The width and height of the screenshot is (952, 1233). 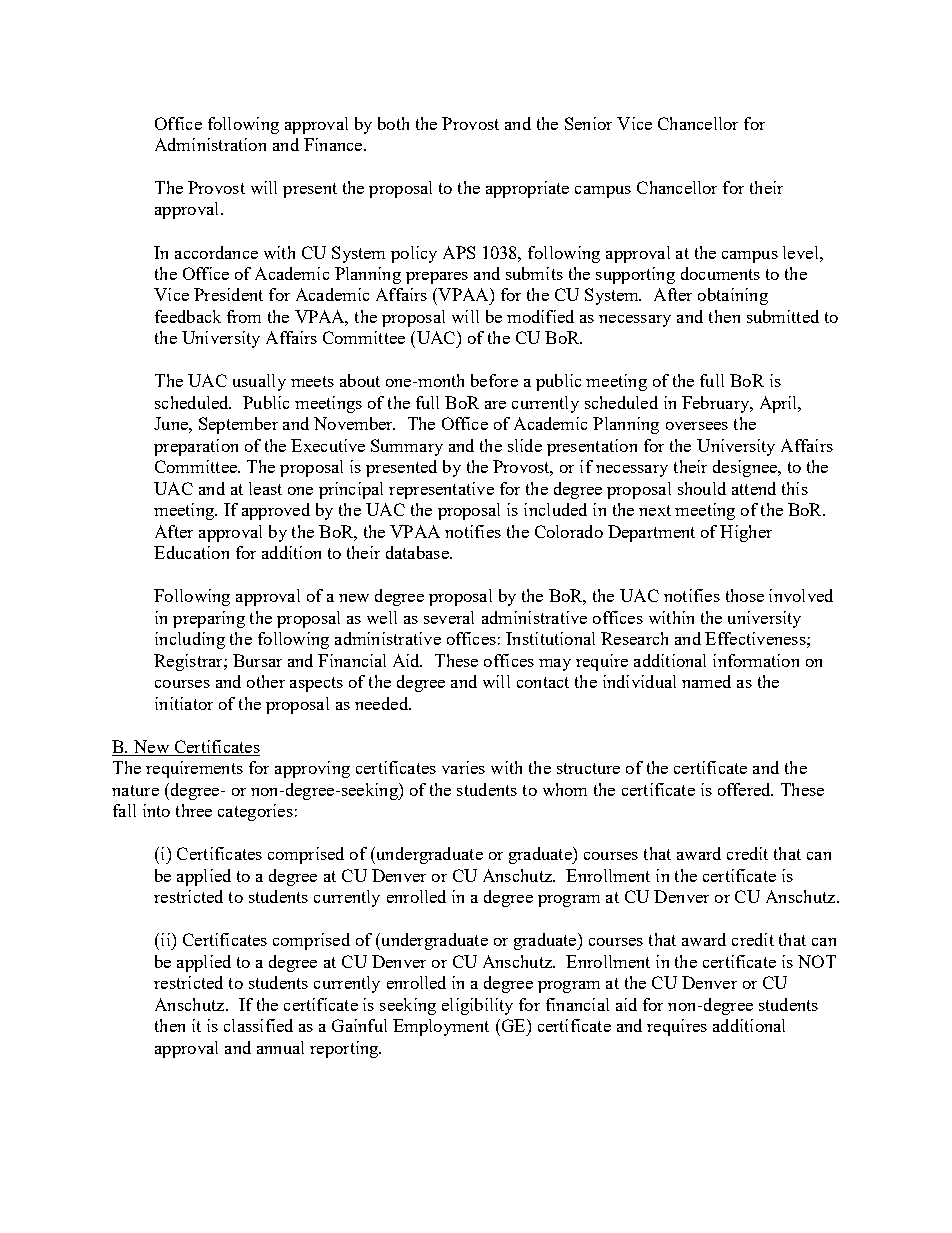 I want to click on Employment, so click(x=441, y=1027).
